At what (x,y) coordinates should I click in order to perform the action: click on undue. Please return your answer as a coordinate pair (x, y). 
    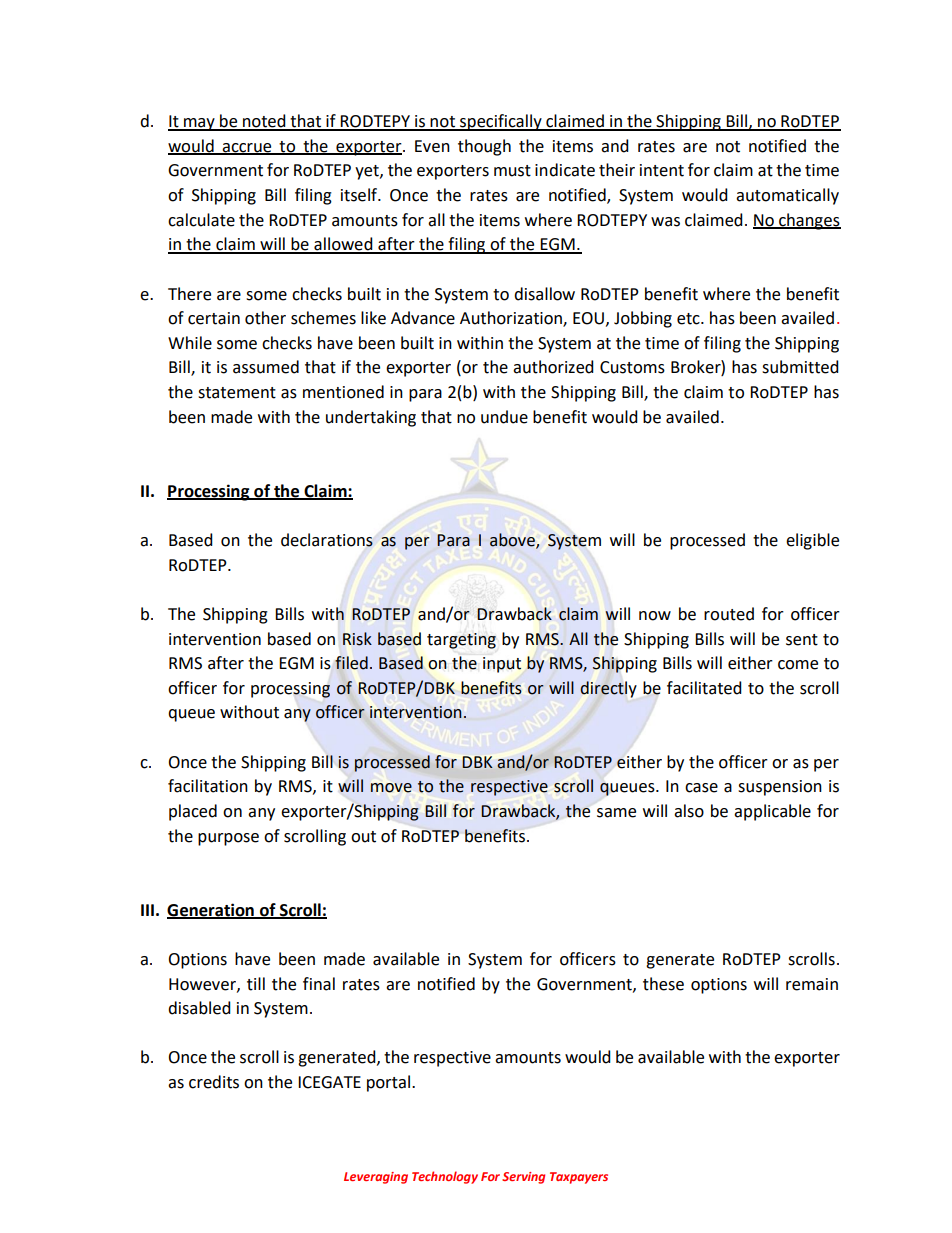
    Looking at the image, I should click on (504, 417).
